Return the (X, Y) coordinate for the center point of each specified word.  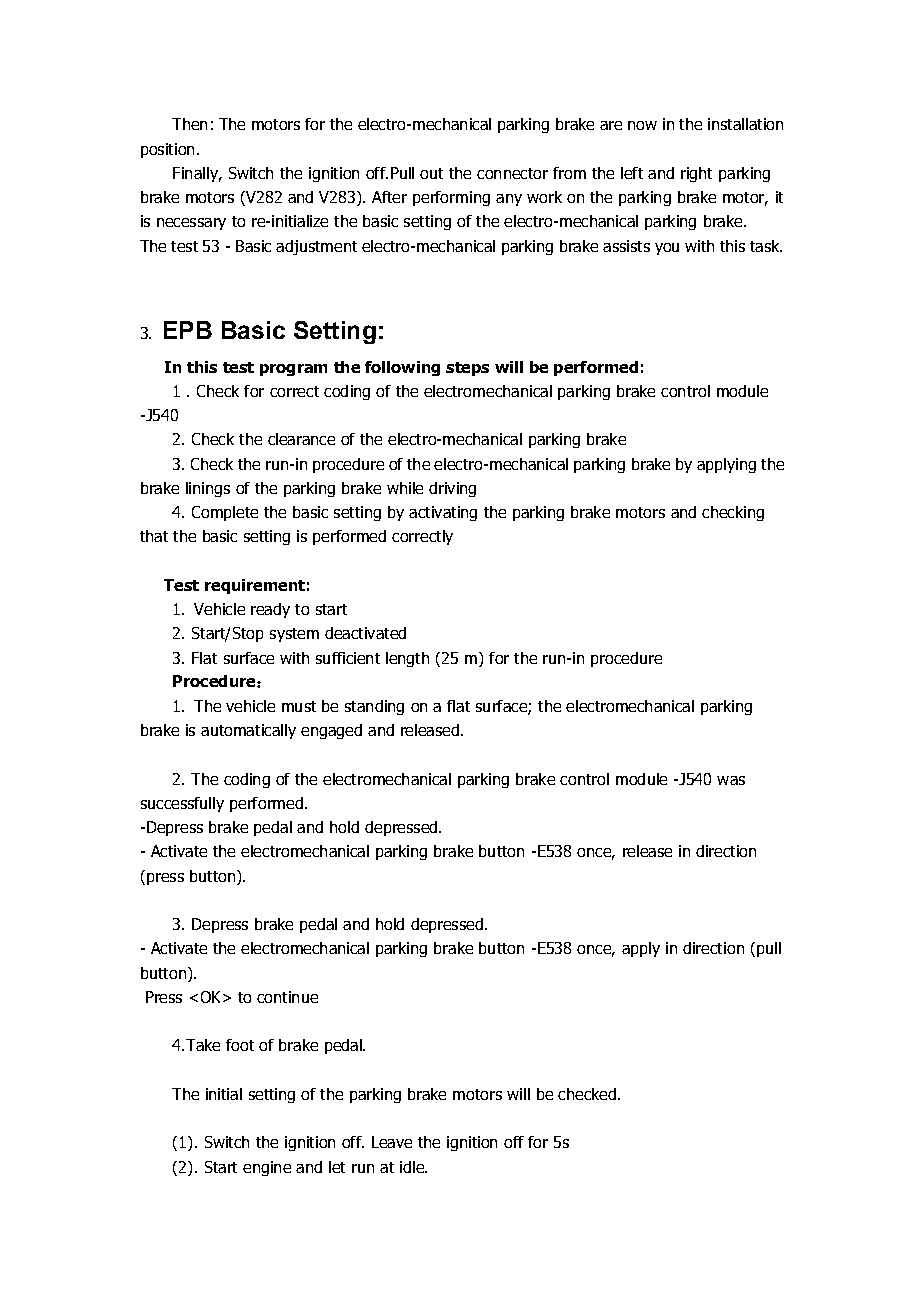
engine (267, 1168)
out (431, 173)
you (667, 249)
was (731, 780)
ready (270, 610)
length (407, 659)
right (696, 174)
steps (467, 369)
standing (374, 707)
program (293, 370)
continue (287, 997)
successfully (182, 804)
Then (189, 124)
